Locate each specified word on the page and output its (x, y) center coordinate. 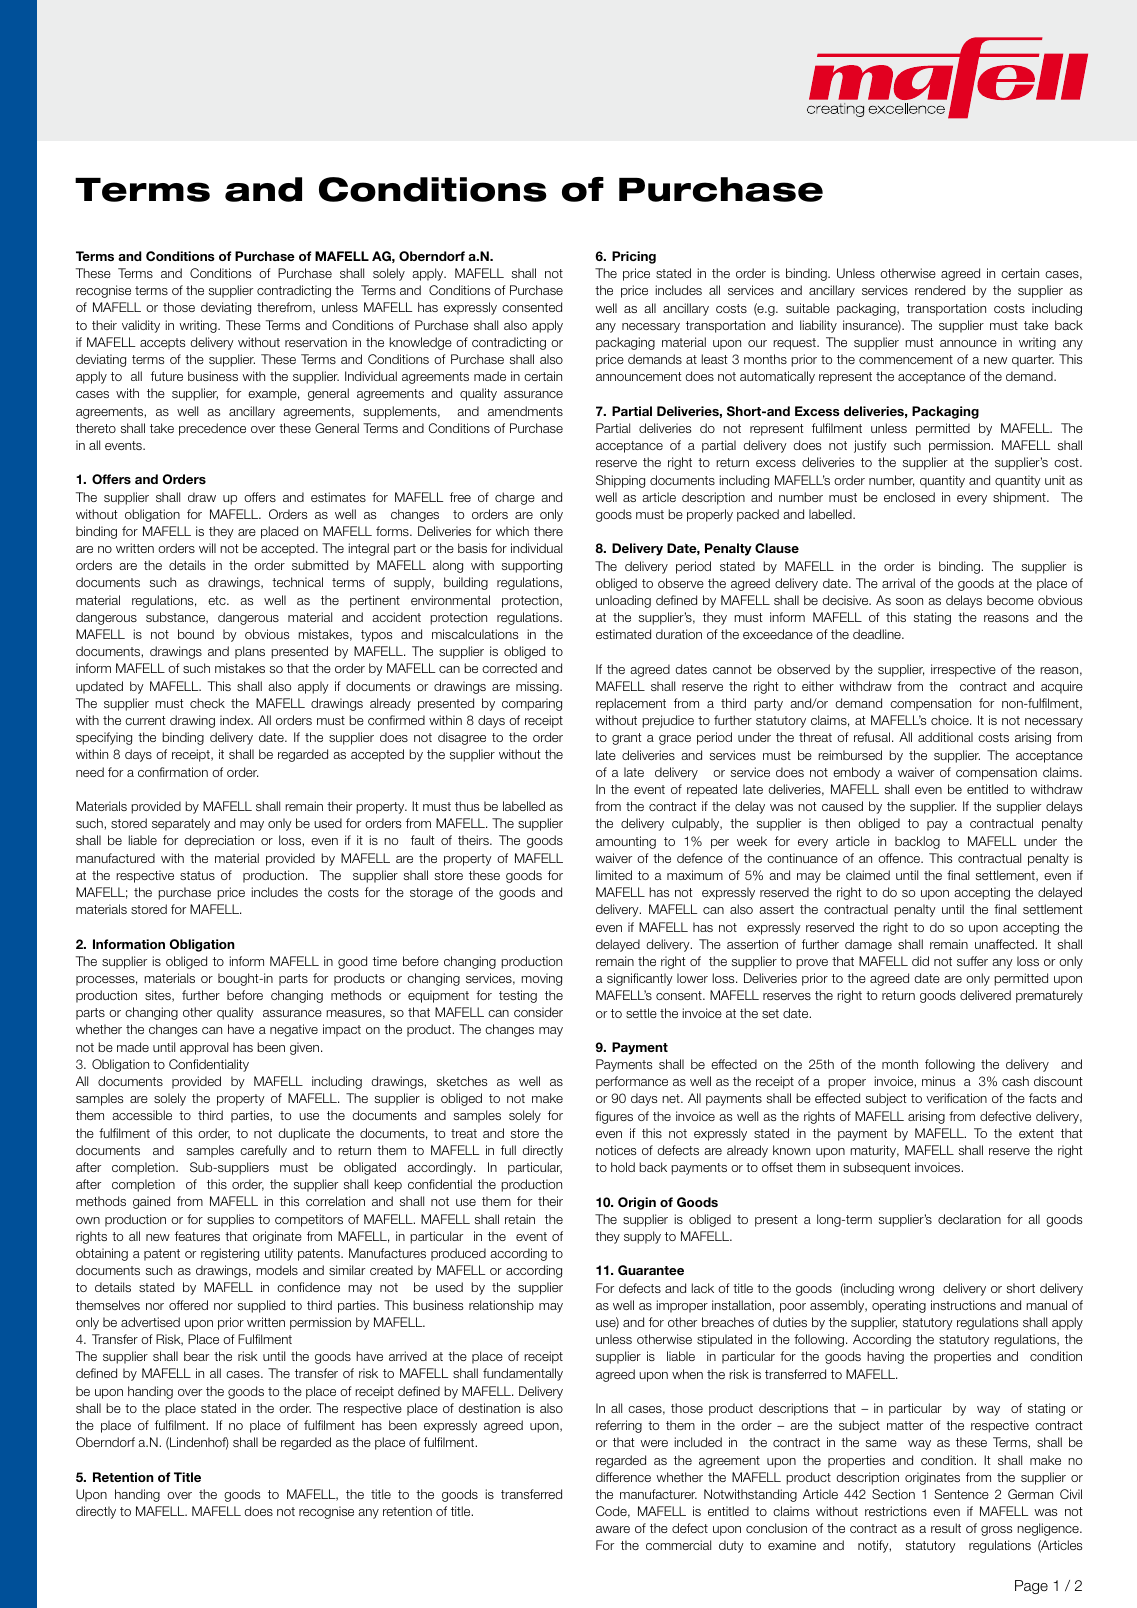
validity (141, 326)
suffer (972, 961)
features (197, 1236)
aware (613, 1529)
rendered (940, 290)
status (197, 875)
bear (196, 1356)
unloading (623, 601)
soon (909, 601)
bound (196, 634)
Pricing (634, 257)
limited (614, 875)
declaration (969, 1219)
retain (520, 1219)
